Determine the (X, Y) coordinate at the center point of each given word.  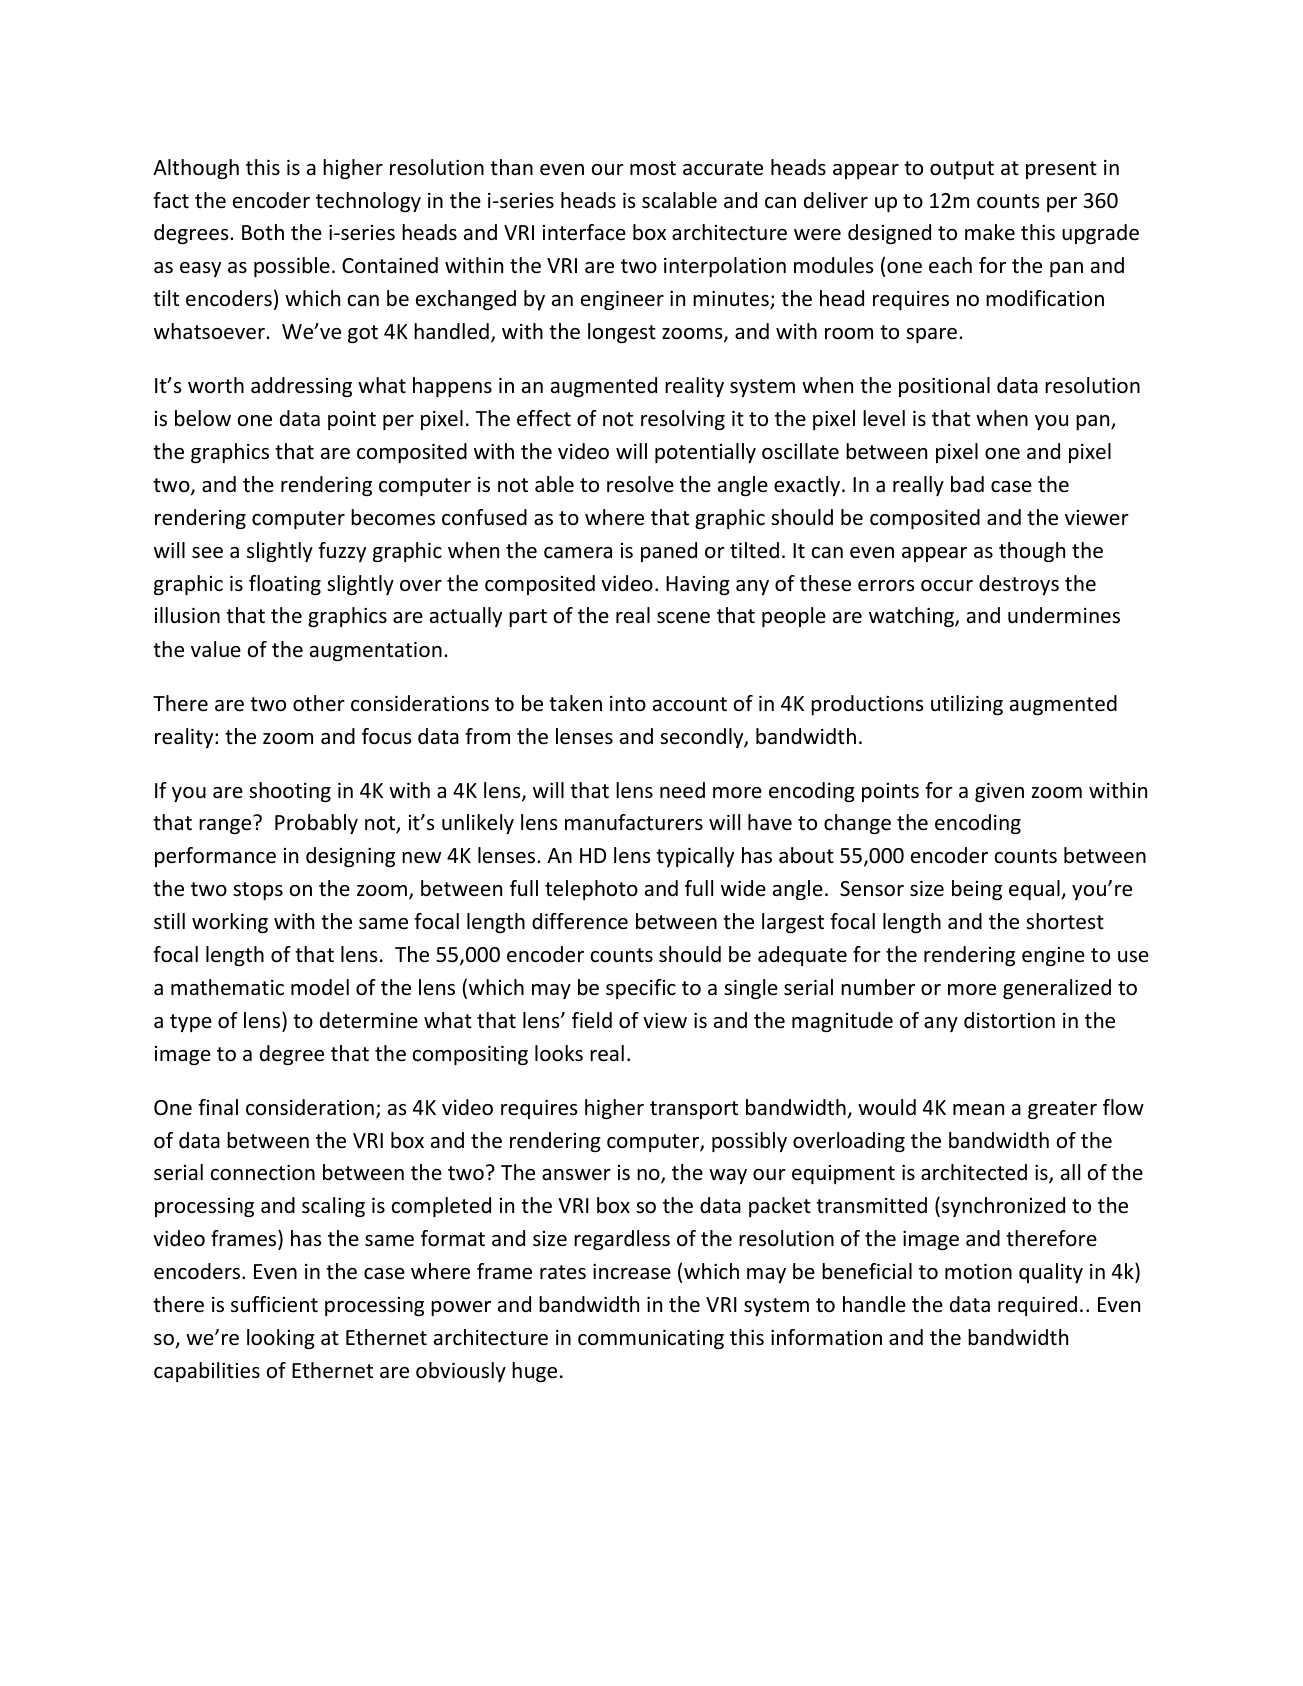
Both (263, 232)
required (1037, 1306)
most (653, 168)
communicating (651, 1339)
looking (281, 1339)
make (990, 232)
